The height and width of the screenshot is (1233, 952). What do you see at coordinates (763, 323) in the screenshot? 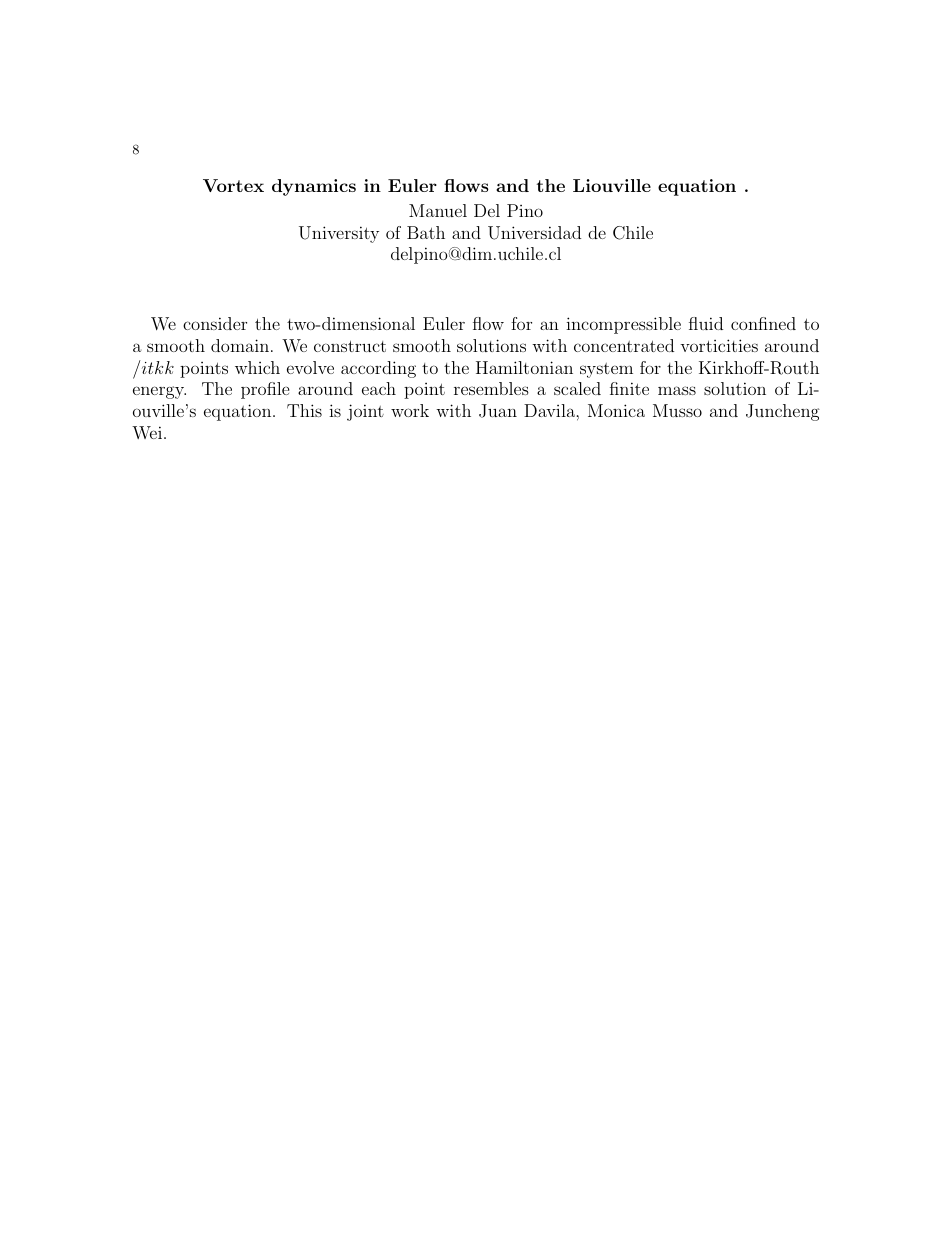
I see `confined` at bounding box center [763, 323].
